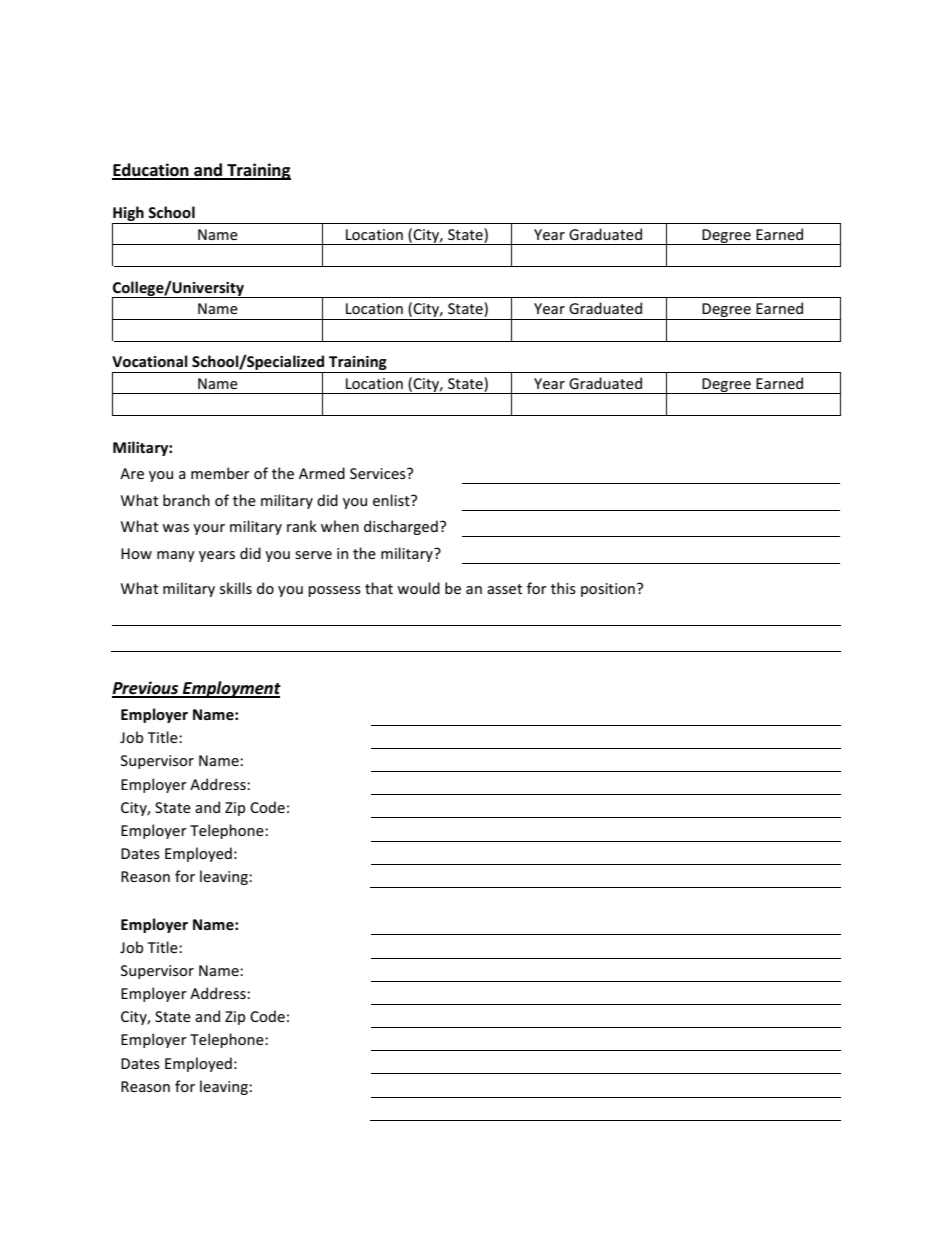  Describe the element at coordinates (392, 500) in the document. I see `enlist` at that location.
